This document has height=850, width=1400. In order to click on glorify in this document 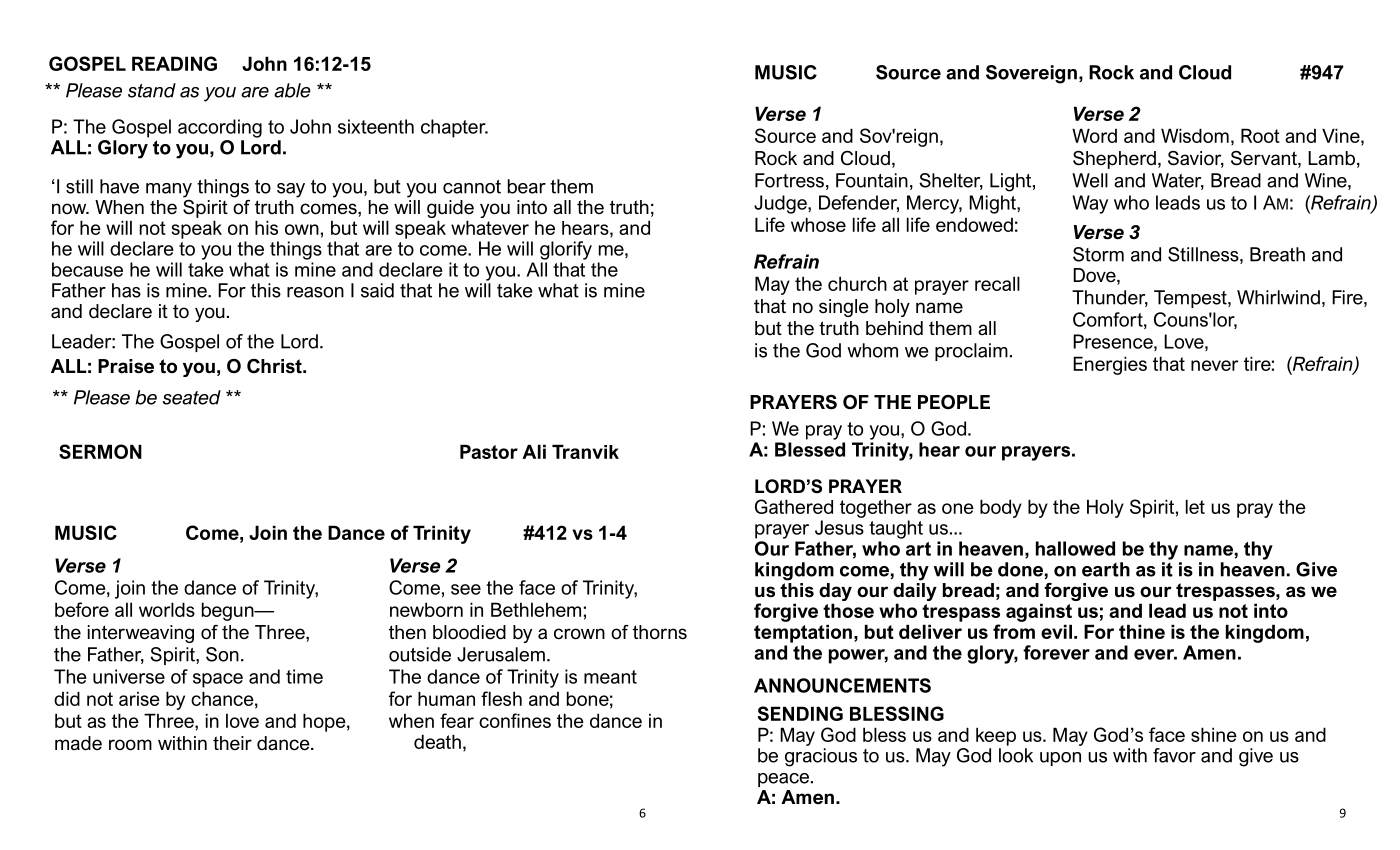, I will do `click(566, 250)`.
